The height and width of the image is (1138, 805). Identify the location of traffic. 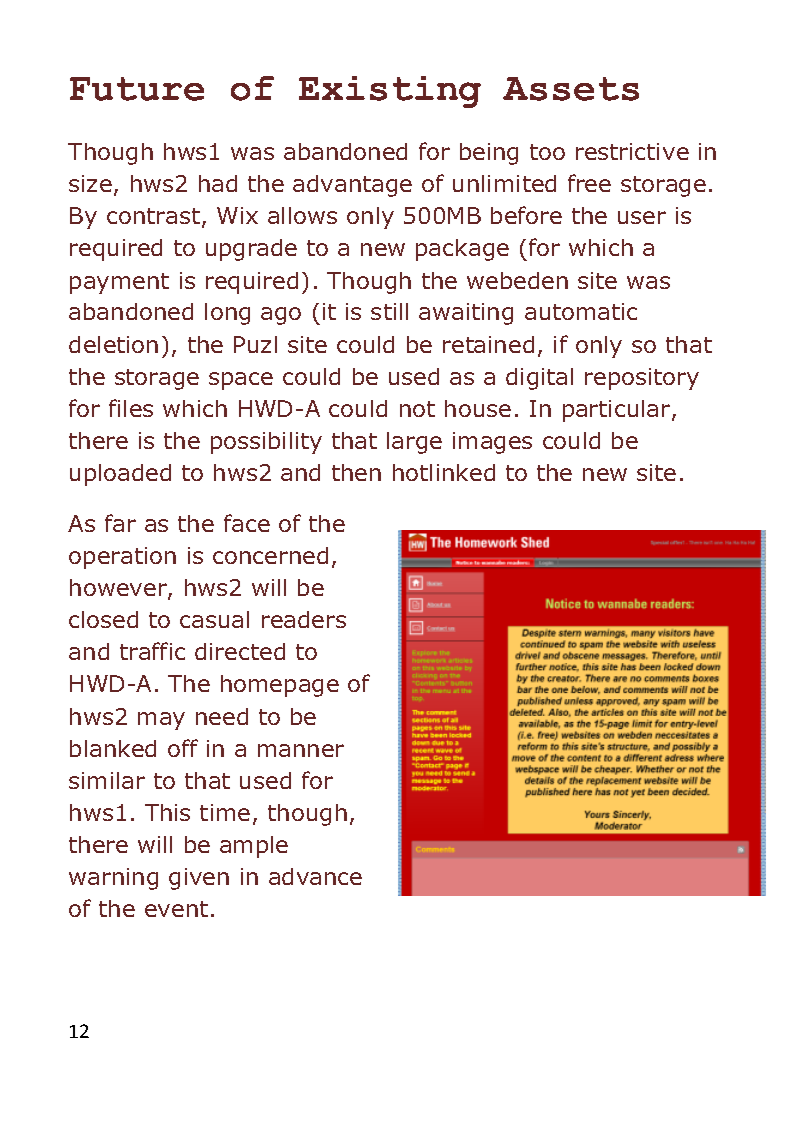
(152, 651).
